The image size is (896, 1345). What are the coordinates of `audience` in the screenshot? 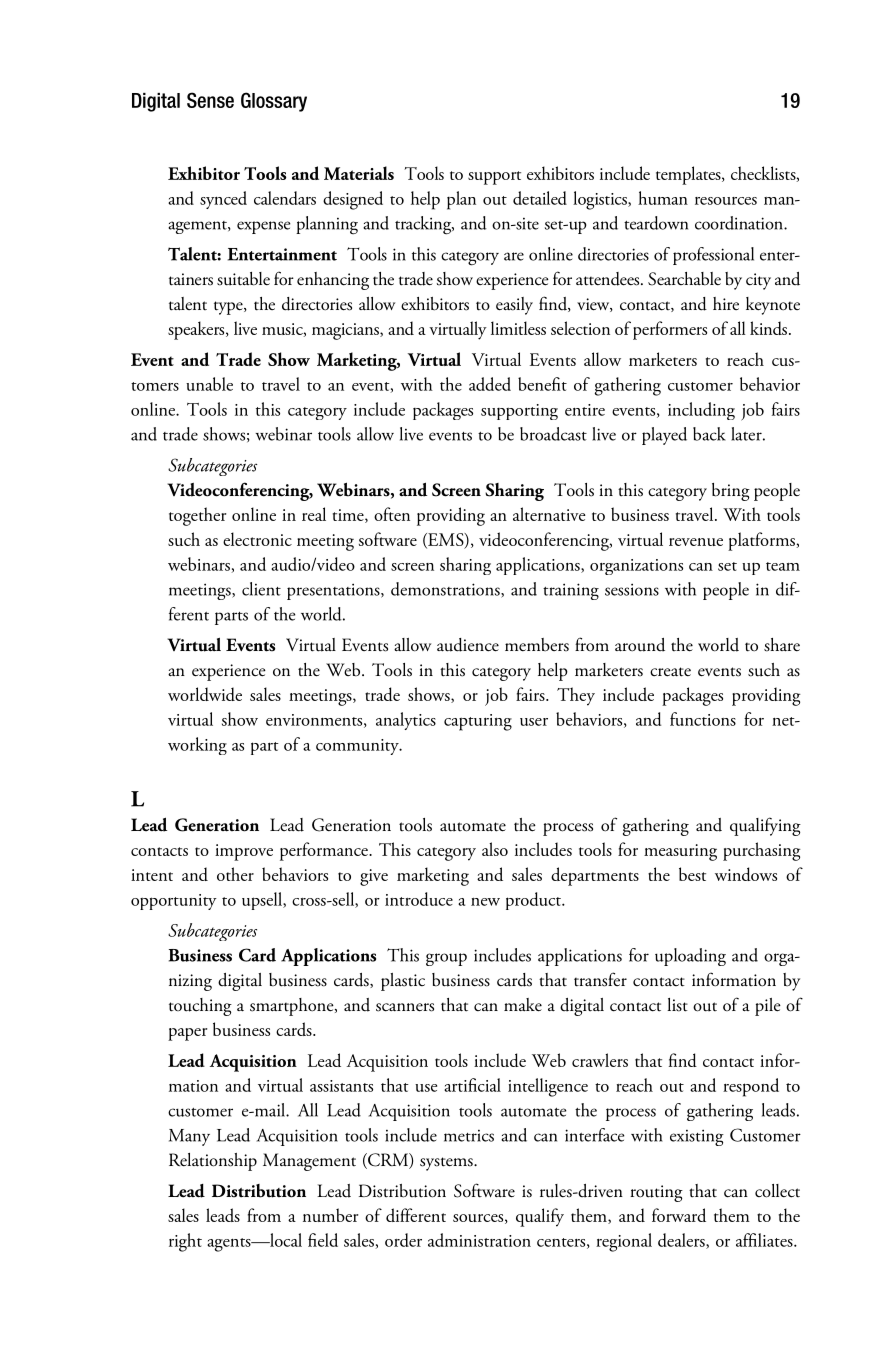 It's located at (468, 645).
